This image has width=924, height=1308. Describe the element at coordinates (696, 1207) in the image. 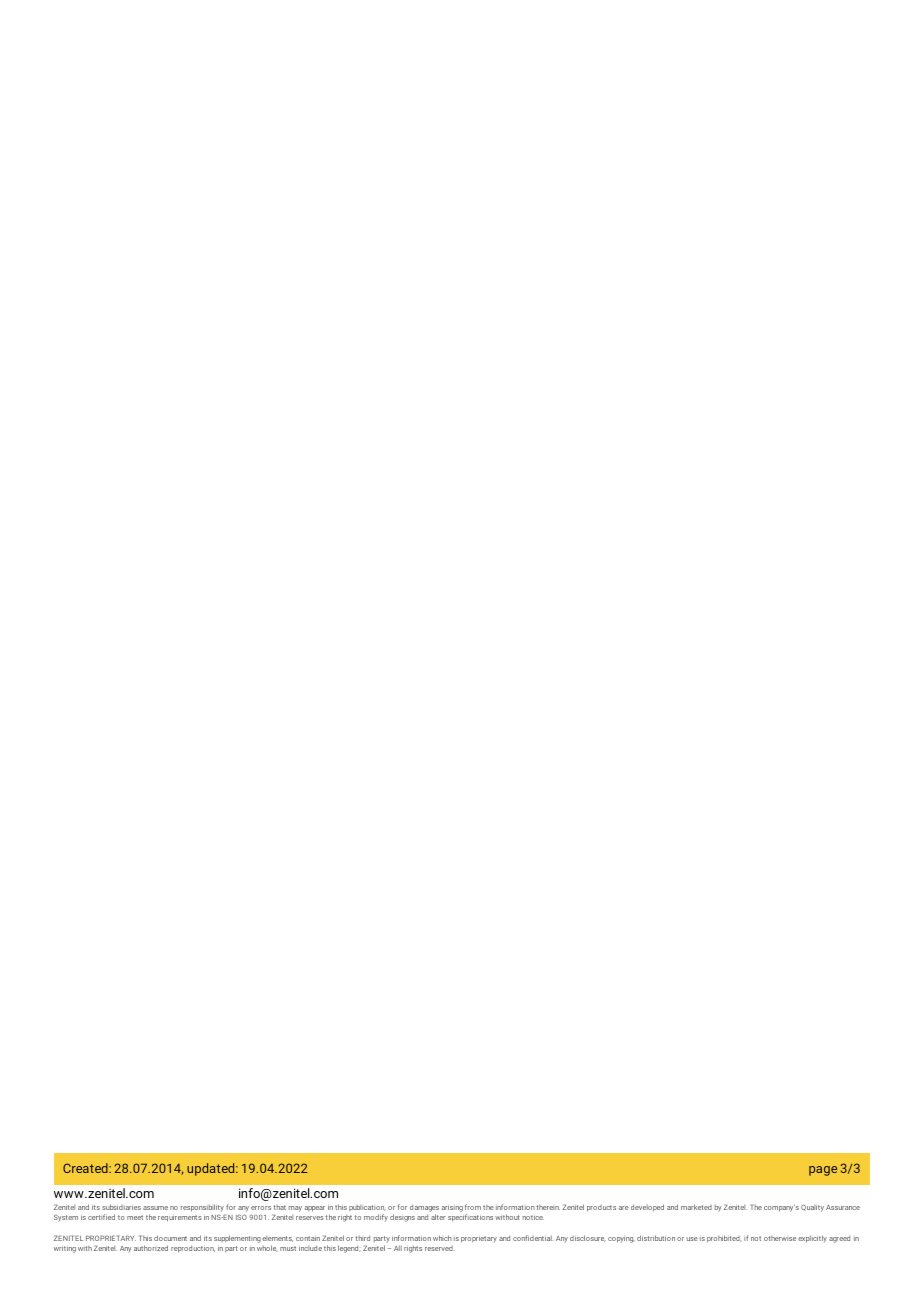

I see `marketed` at that location.
